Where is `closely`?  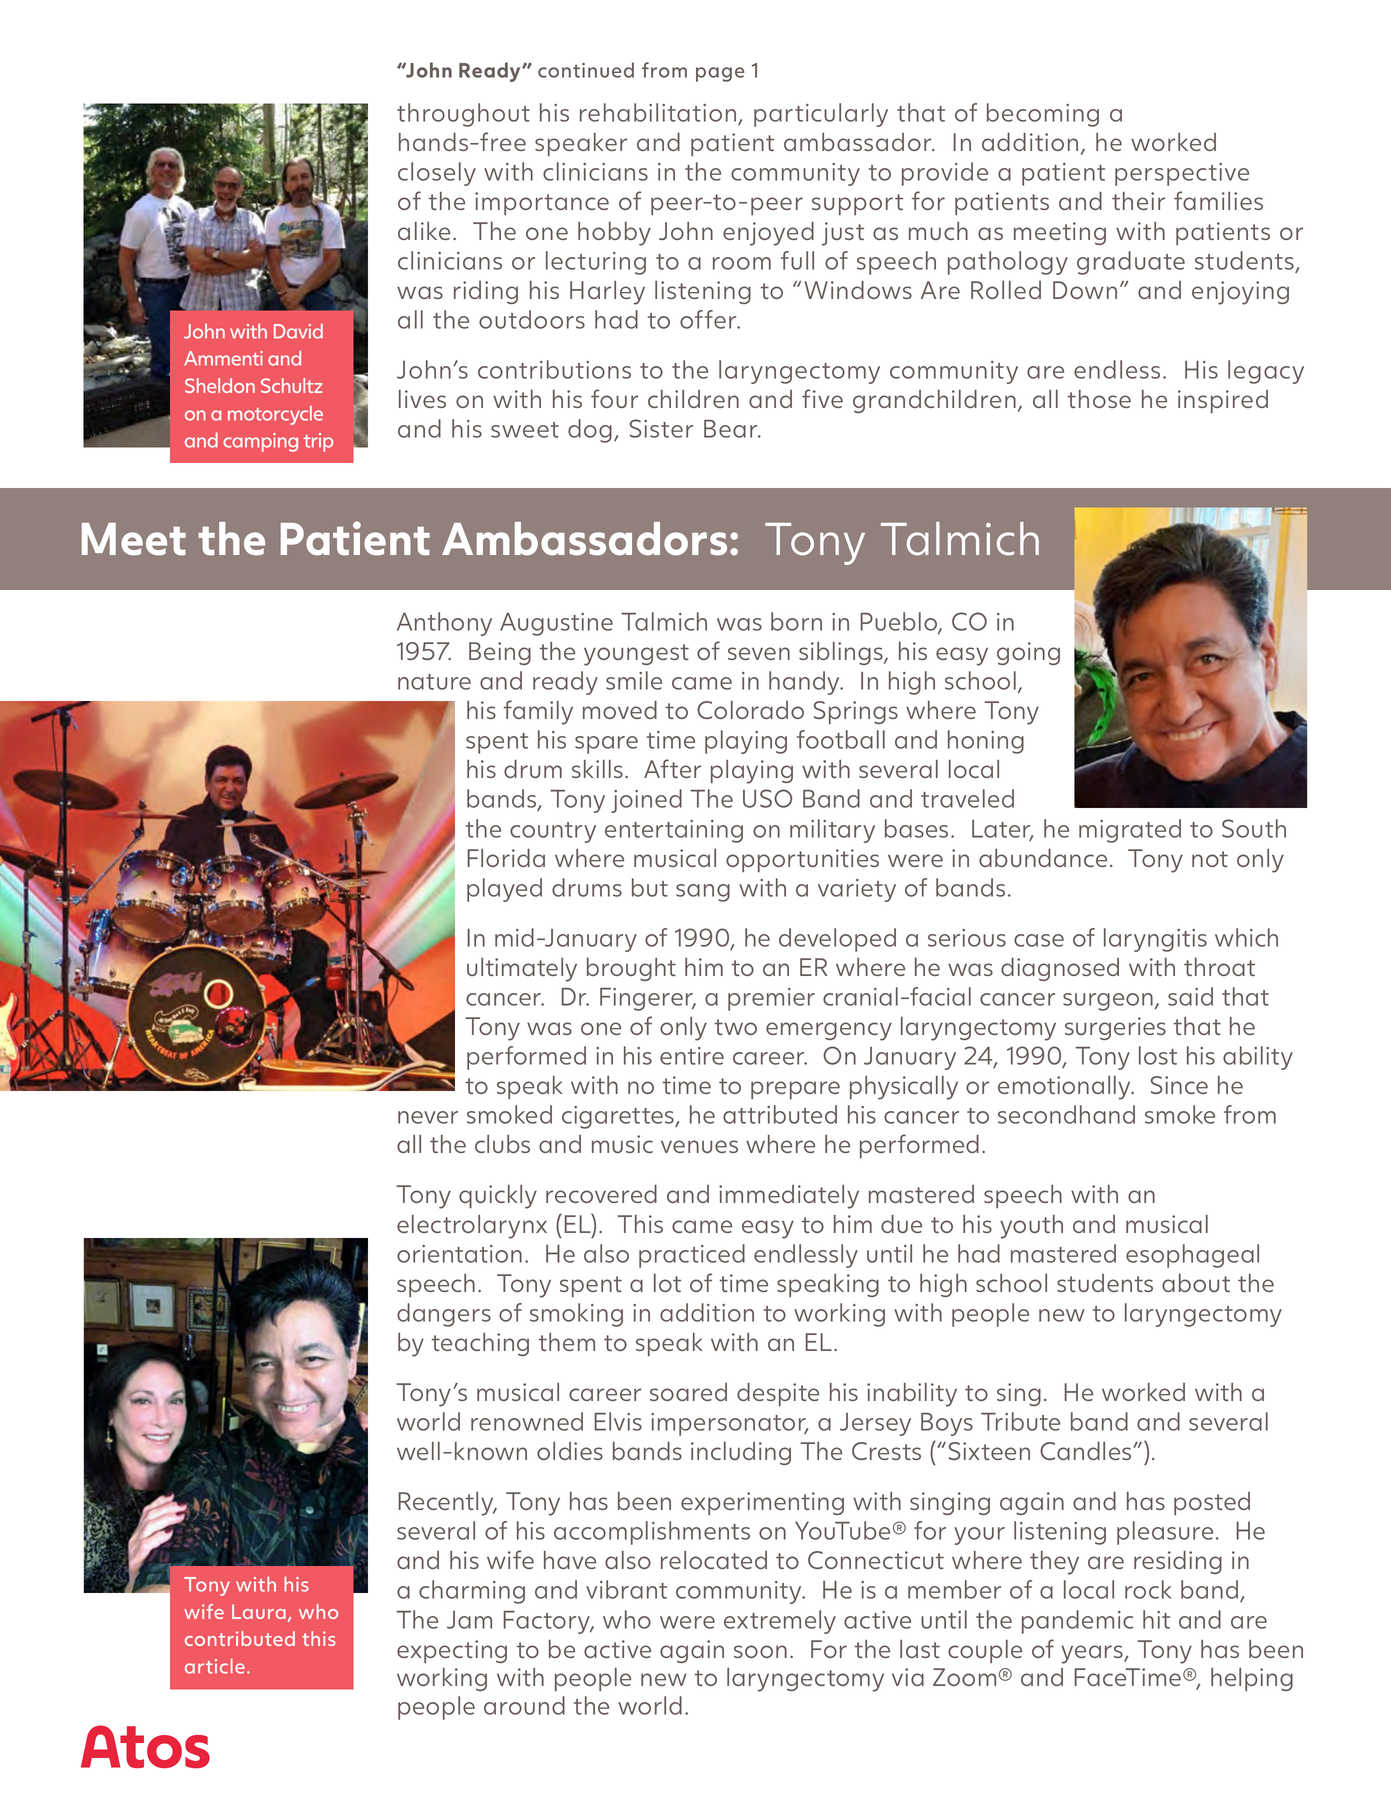
closely is located at coordinates (437, 174).
